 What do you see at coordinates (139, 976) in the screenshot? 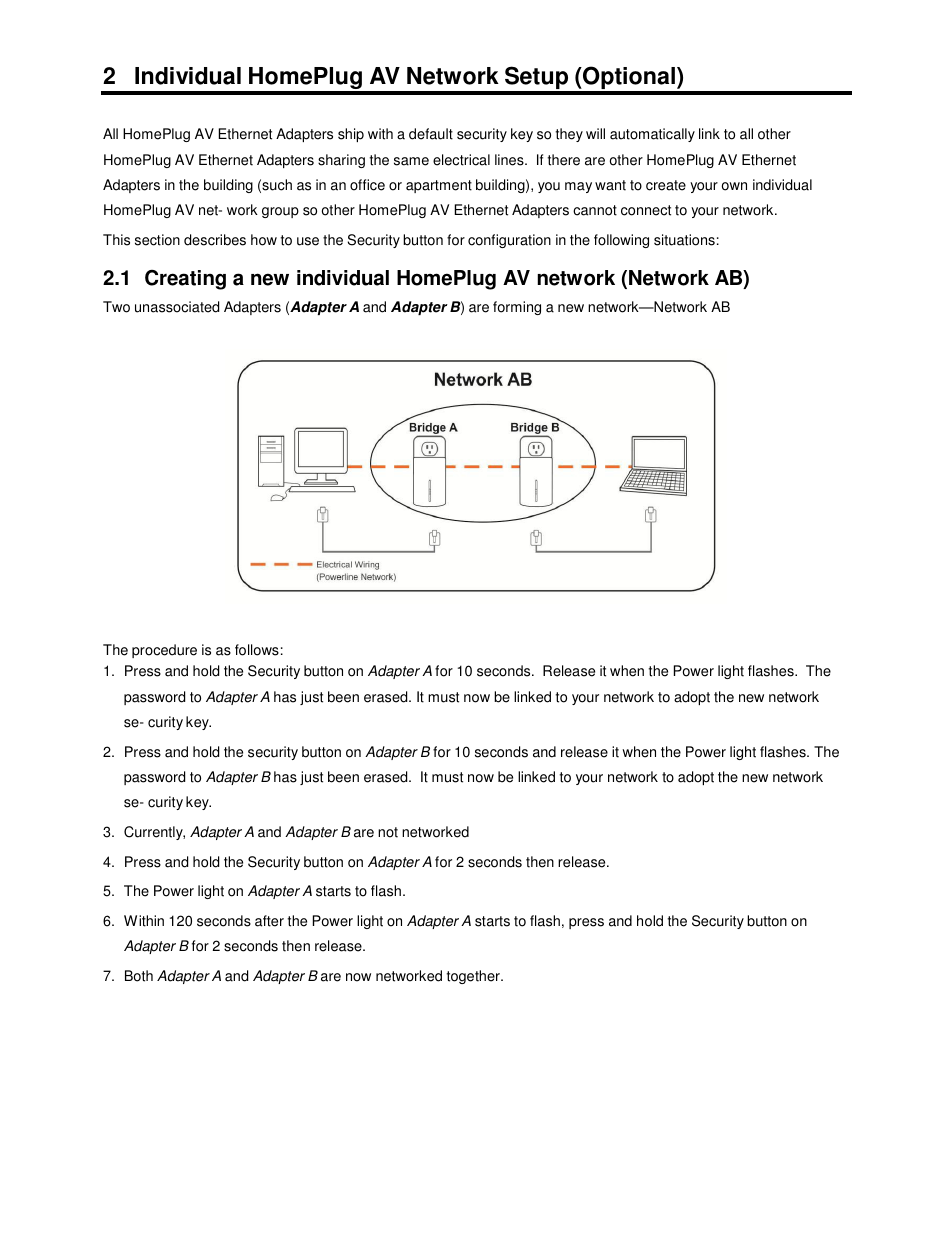
I see `Both` at bounding box center [139, 976].
